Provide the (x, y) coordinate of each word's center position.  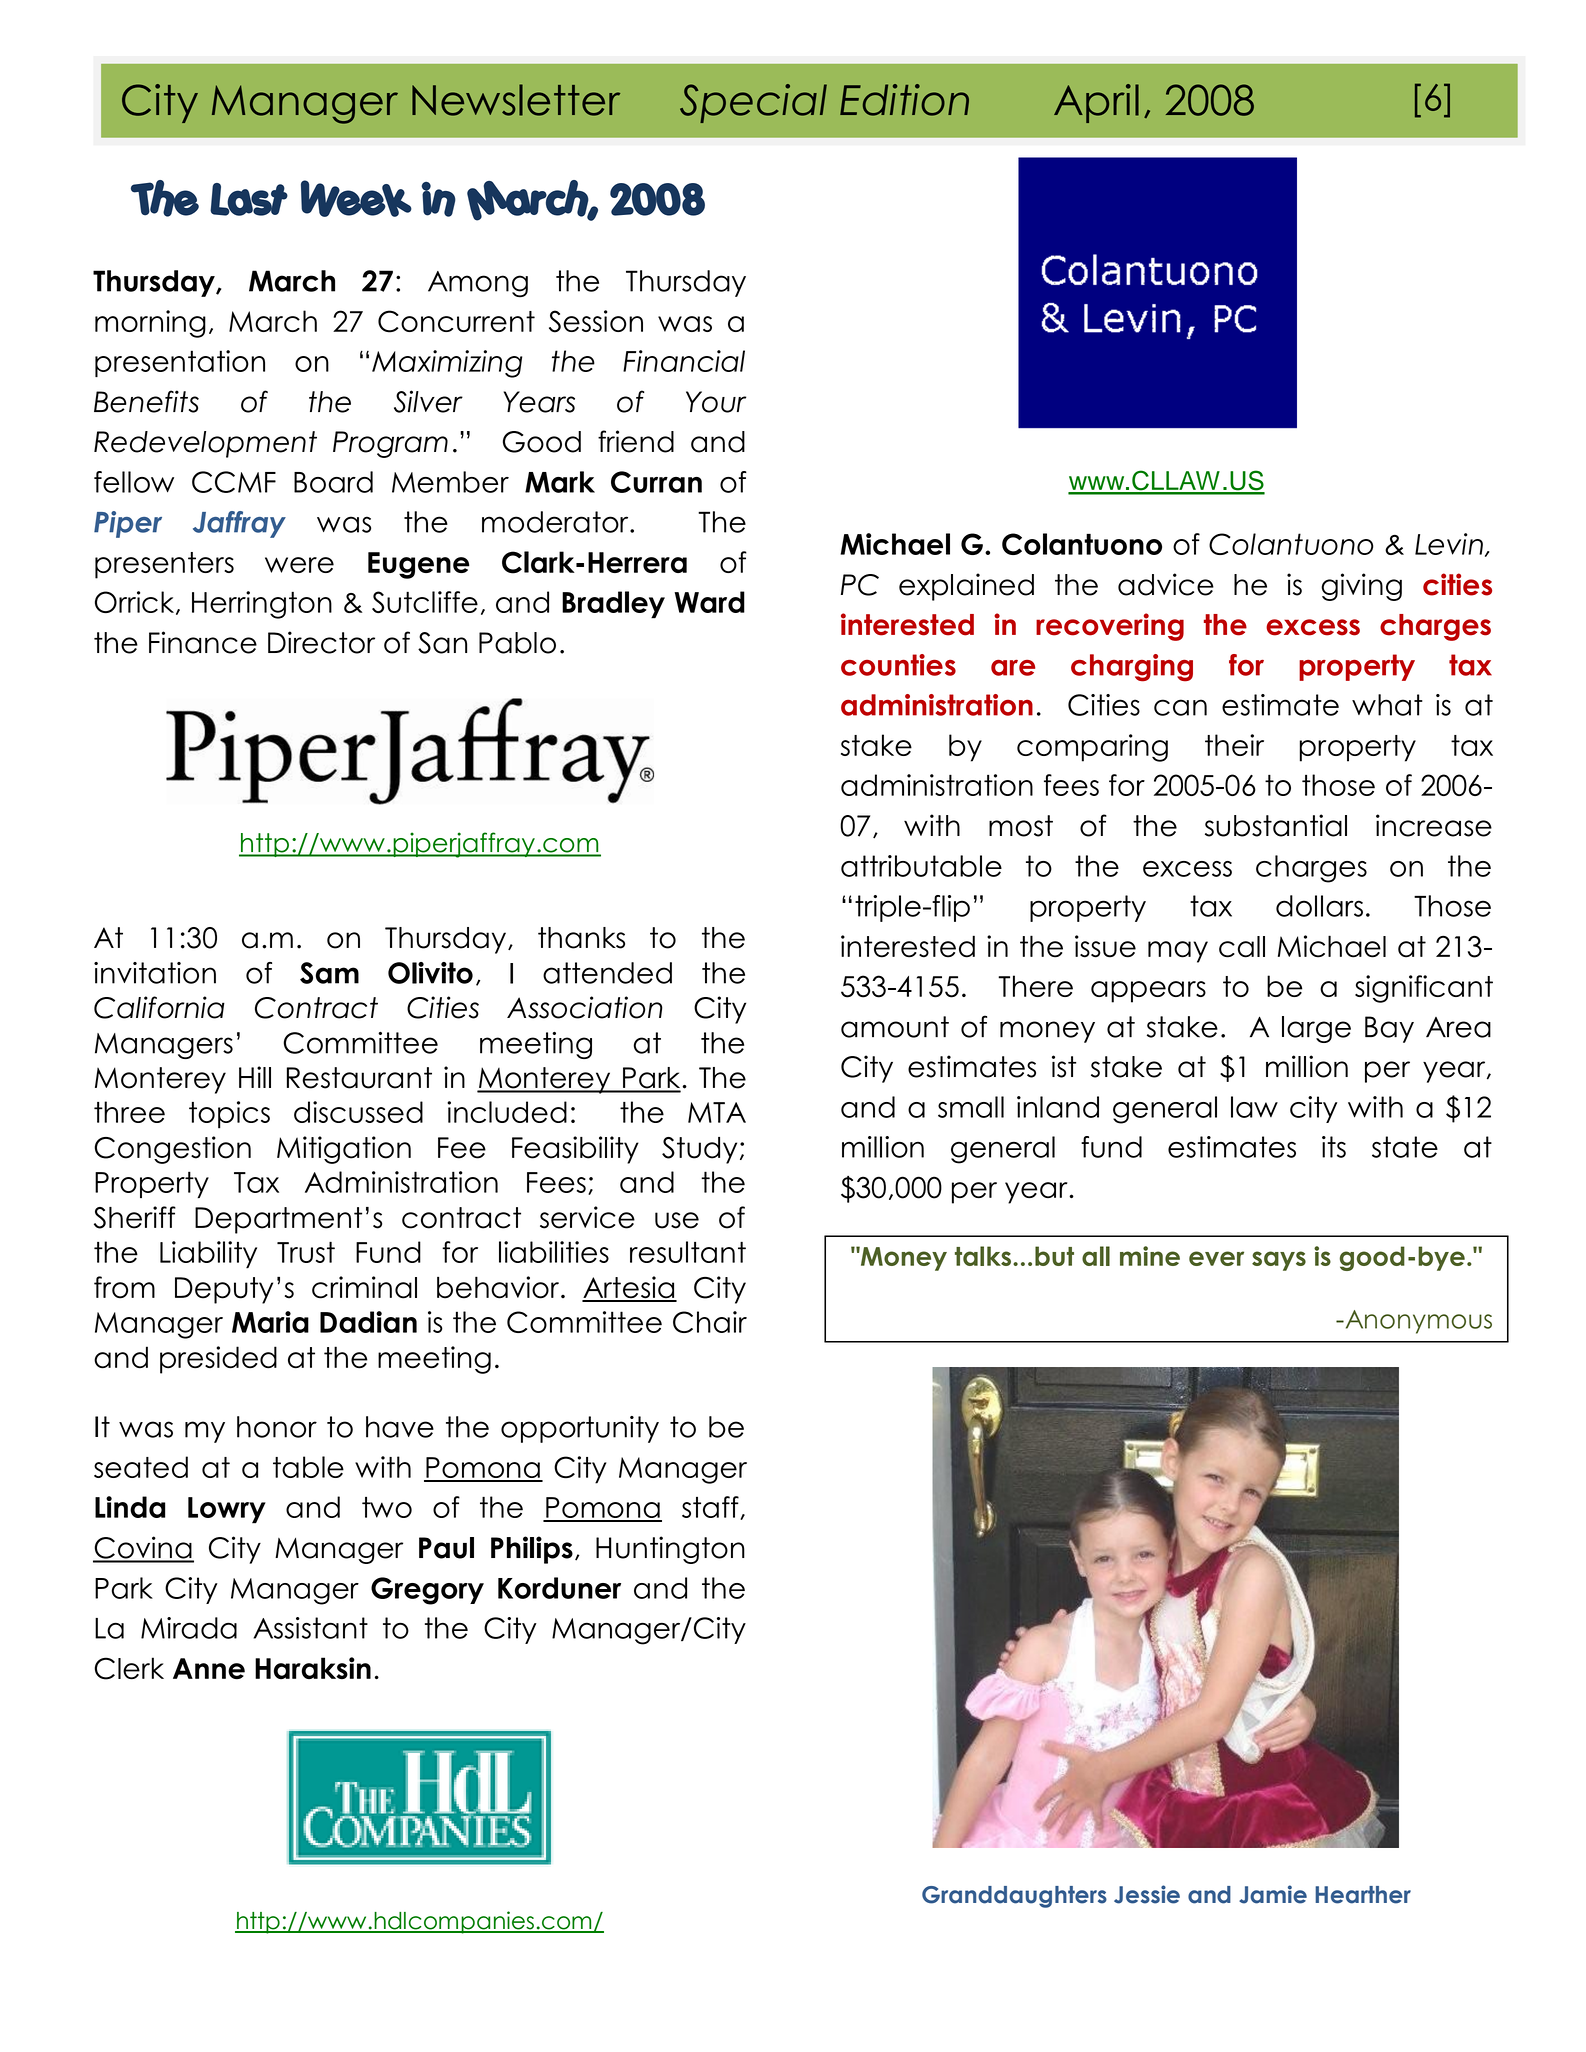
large (1316, 1029)
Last (249, 199)
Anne (209, 1669)
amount (895, 1027)
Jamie (1273, 1894)
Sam (329, 973)
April (1096, 103)
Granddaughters (1014, 1897)
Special (753, 103)
